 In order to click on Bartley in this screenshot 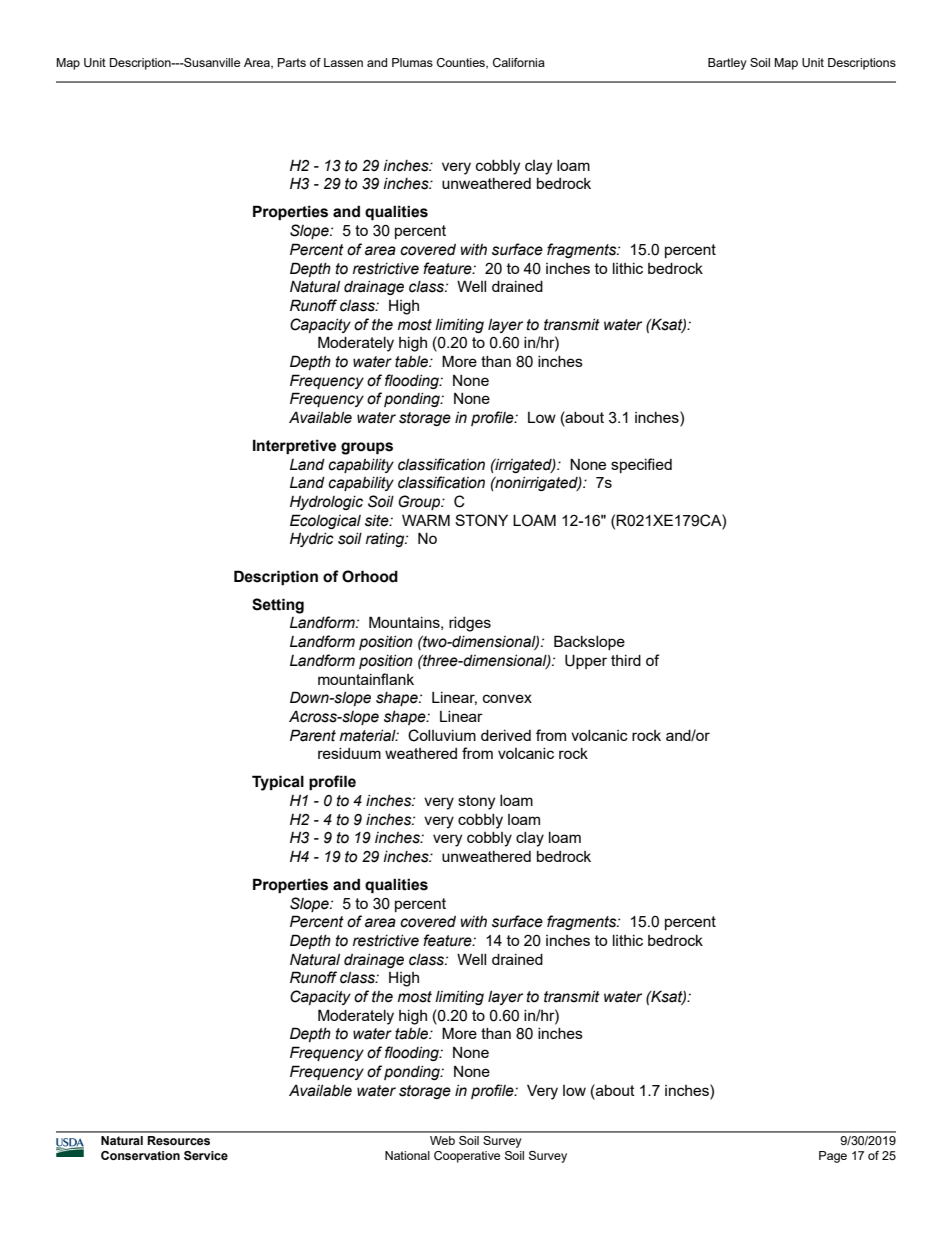, I will do `click(727, 64)`.
